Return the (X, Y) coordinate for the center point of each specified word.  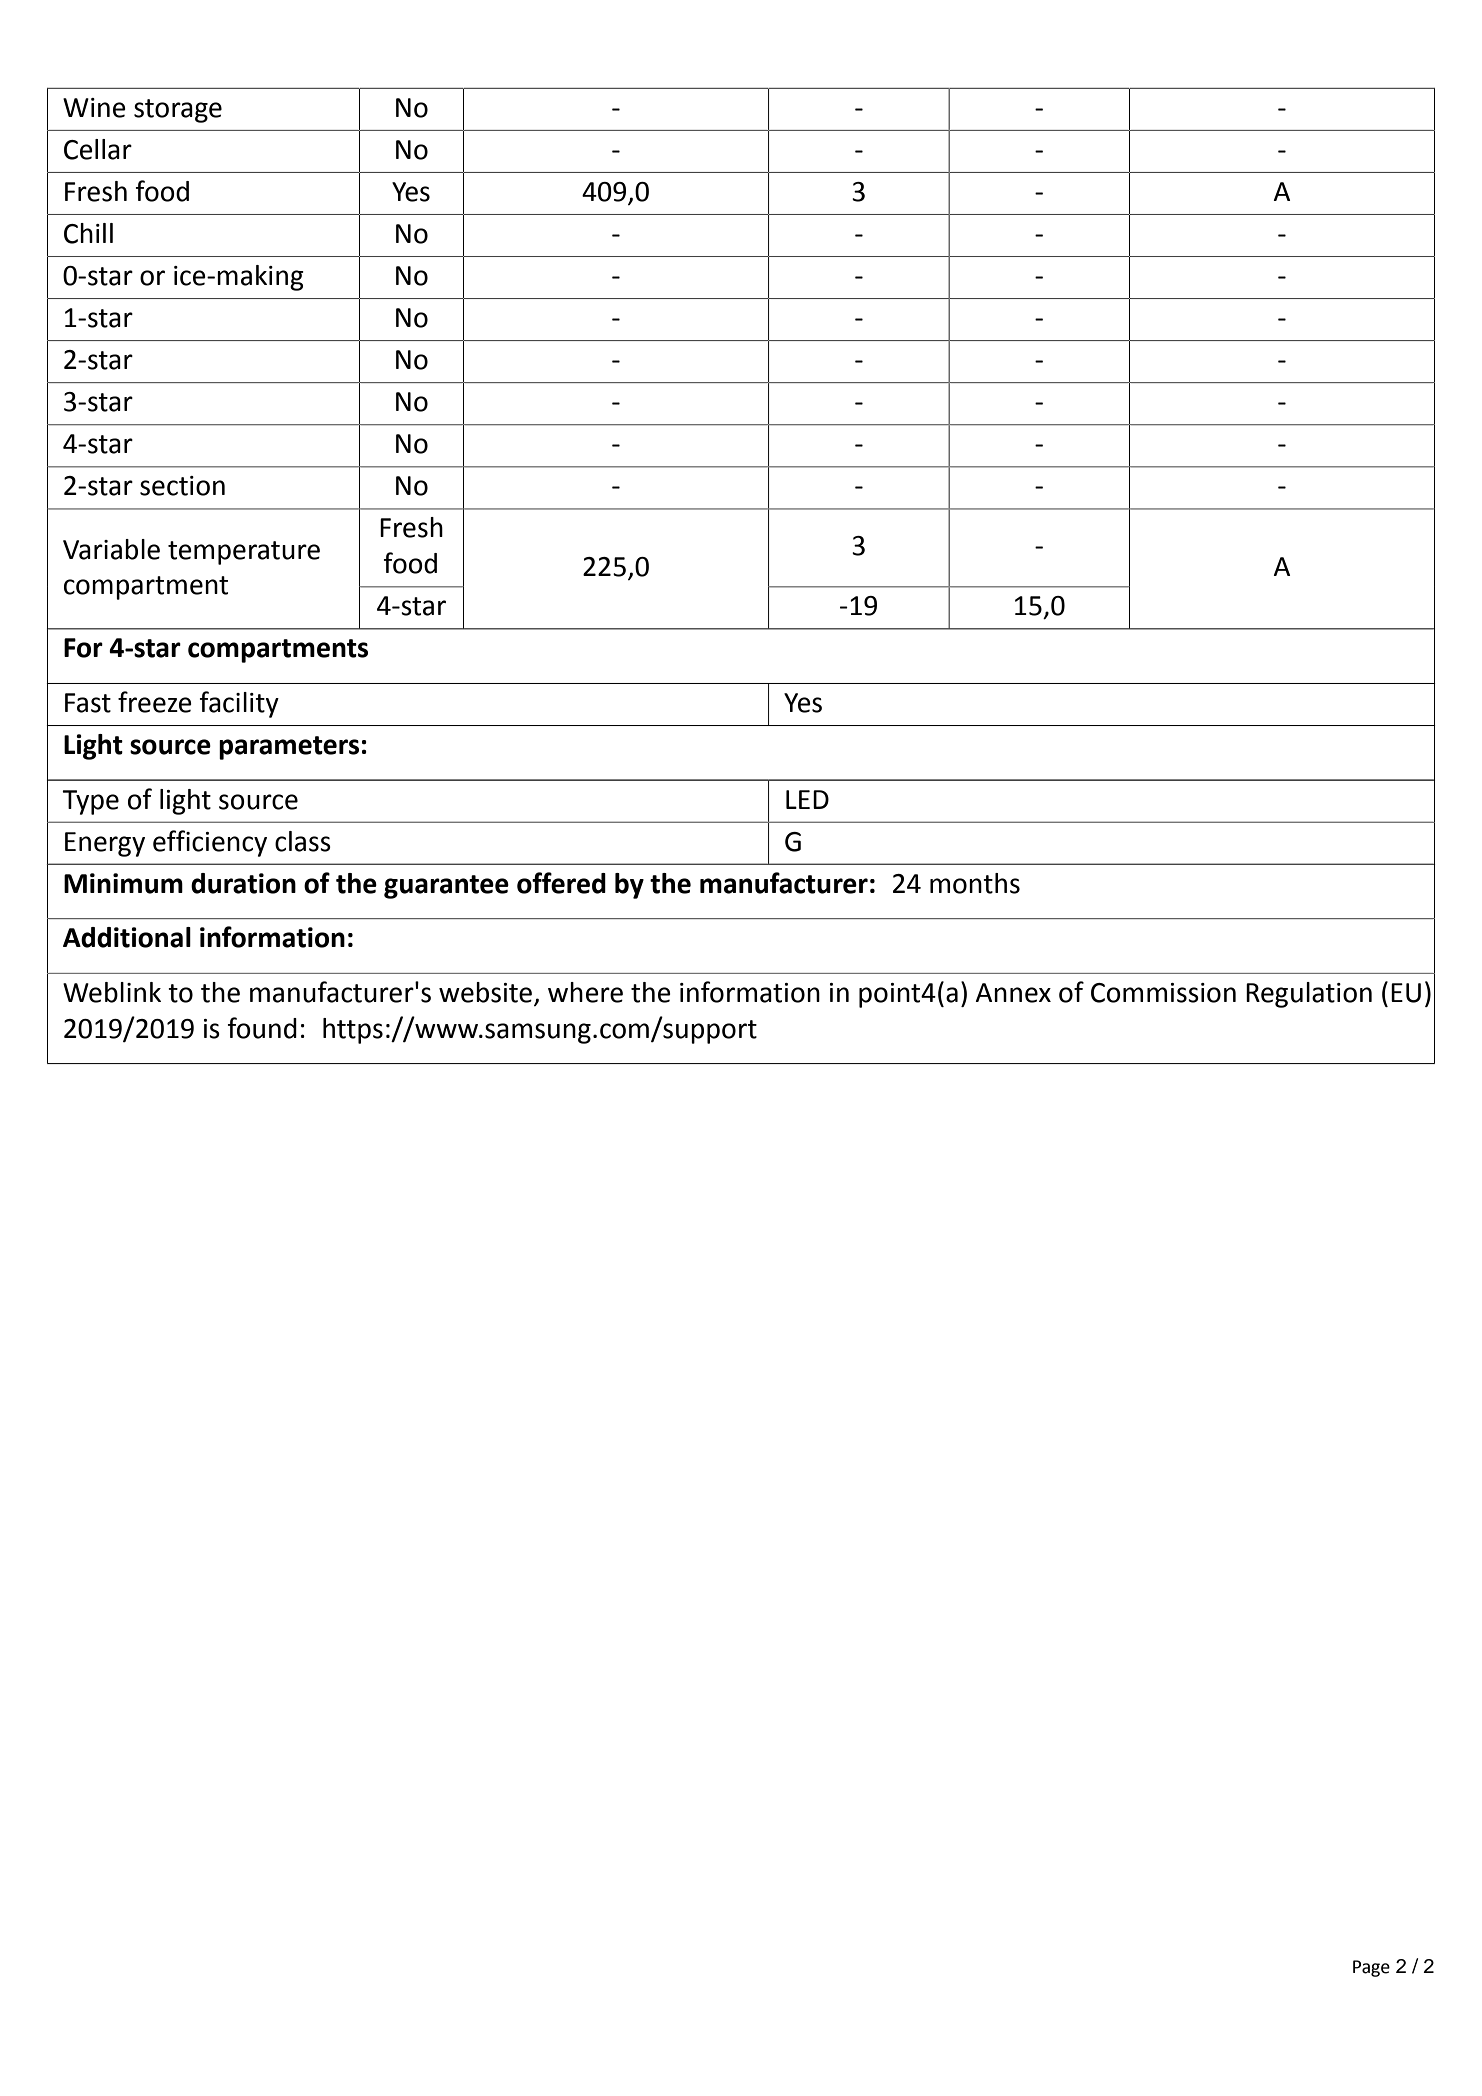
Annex (1013, 993)
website (485, 992)
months (975, 883)
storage (178, 111)
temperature (244, 553)
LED (807, 799)
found (262, 1028)
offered (561, 883)
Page (1371, 1968)
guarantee (446, 887)
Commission (1163, 993)
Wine (94, 108)
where (585, 992)
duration (243, 883)
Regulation (1309, 995)
